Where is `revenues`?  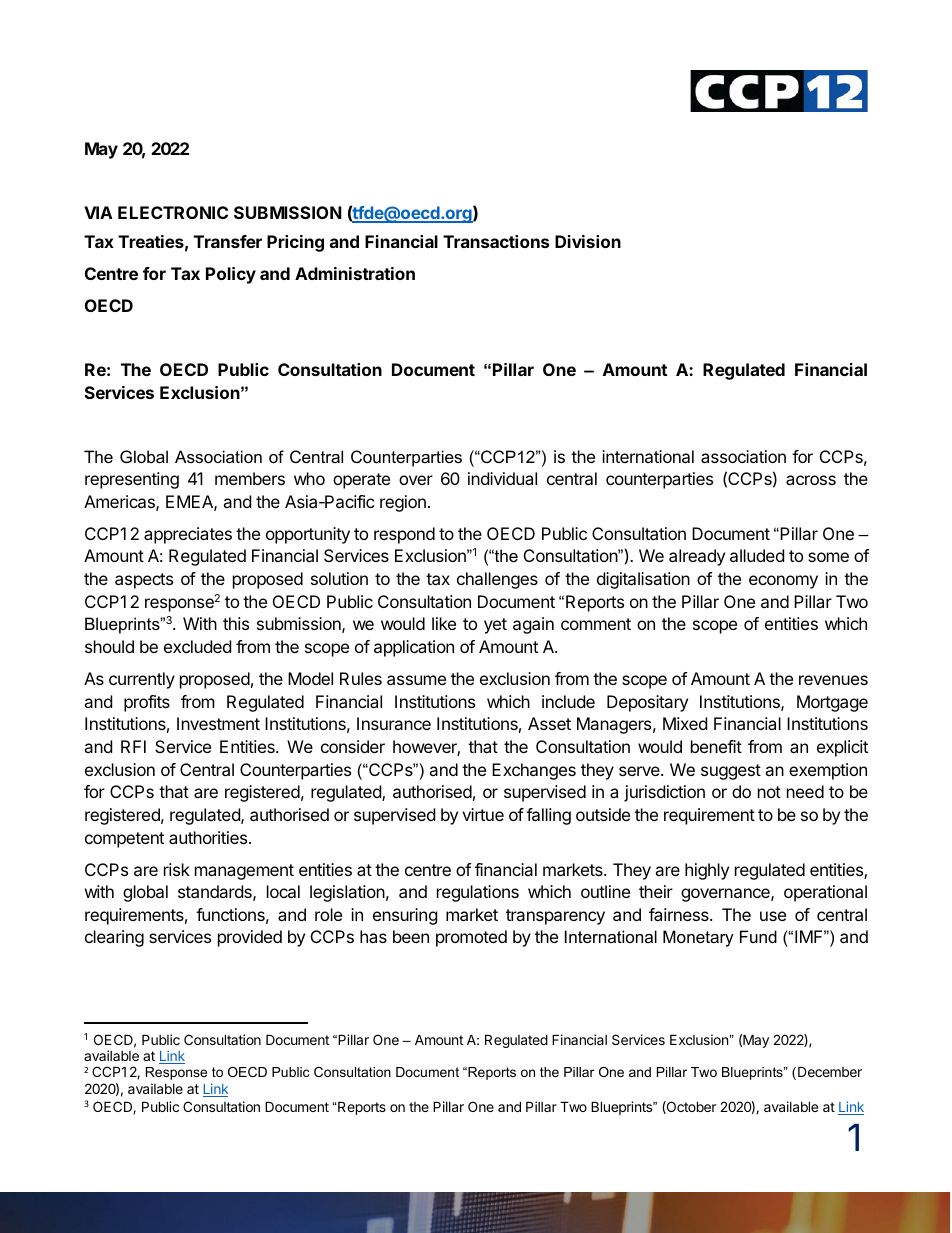
revenues is located at coordinates (833, 680).
